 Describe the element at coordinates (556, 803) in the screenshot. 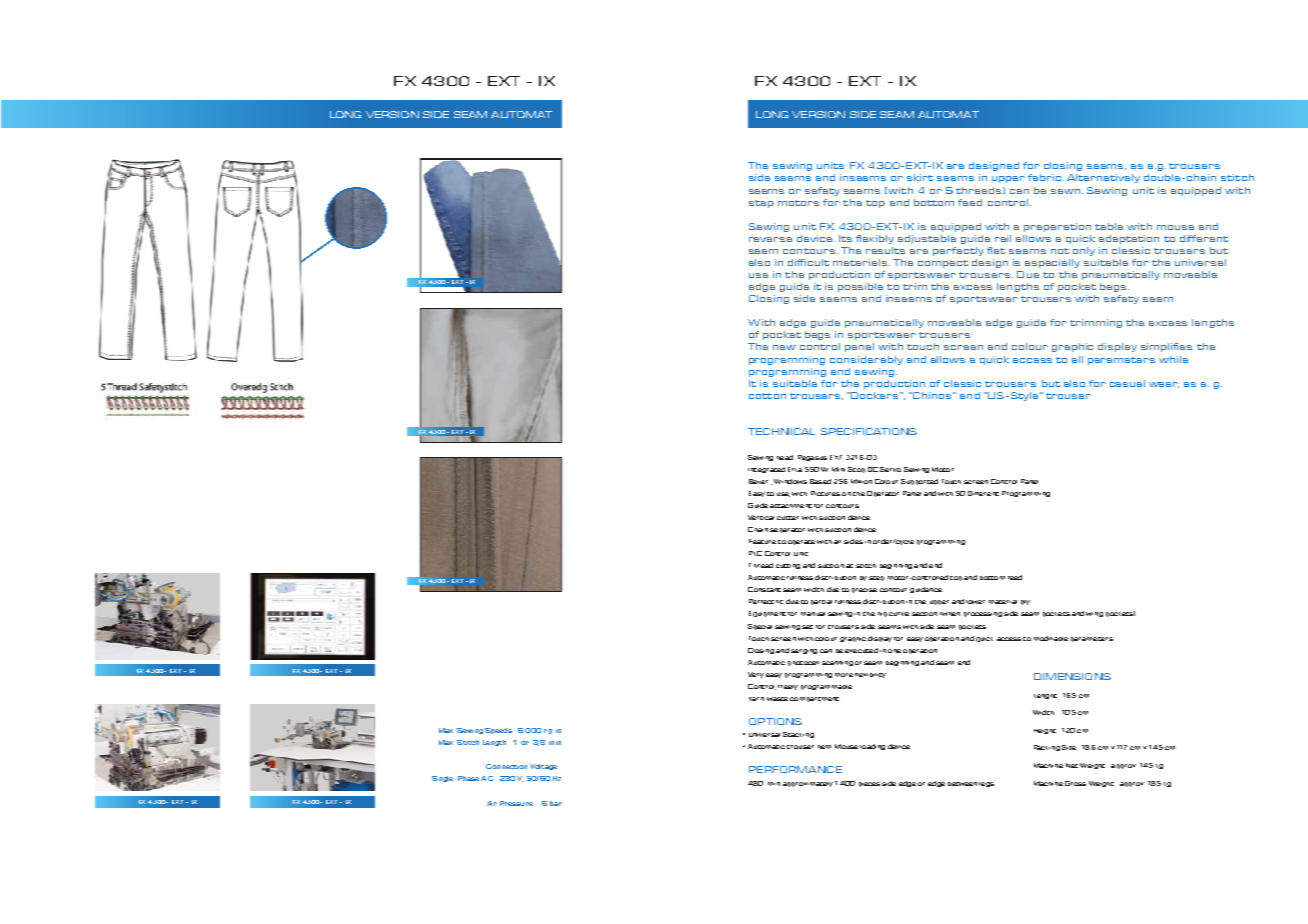

I see `bar` at that location.
